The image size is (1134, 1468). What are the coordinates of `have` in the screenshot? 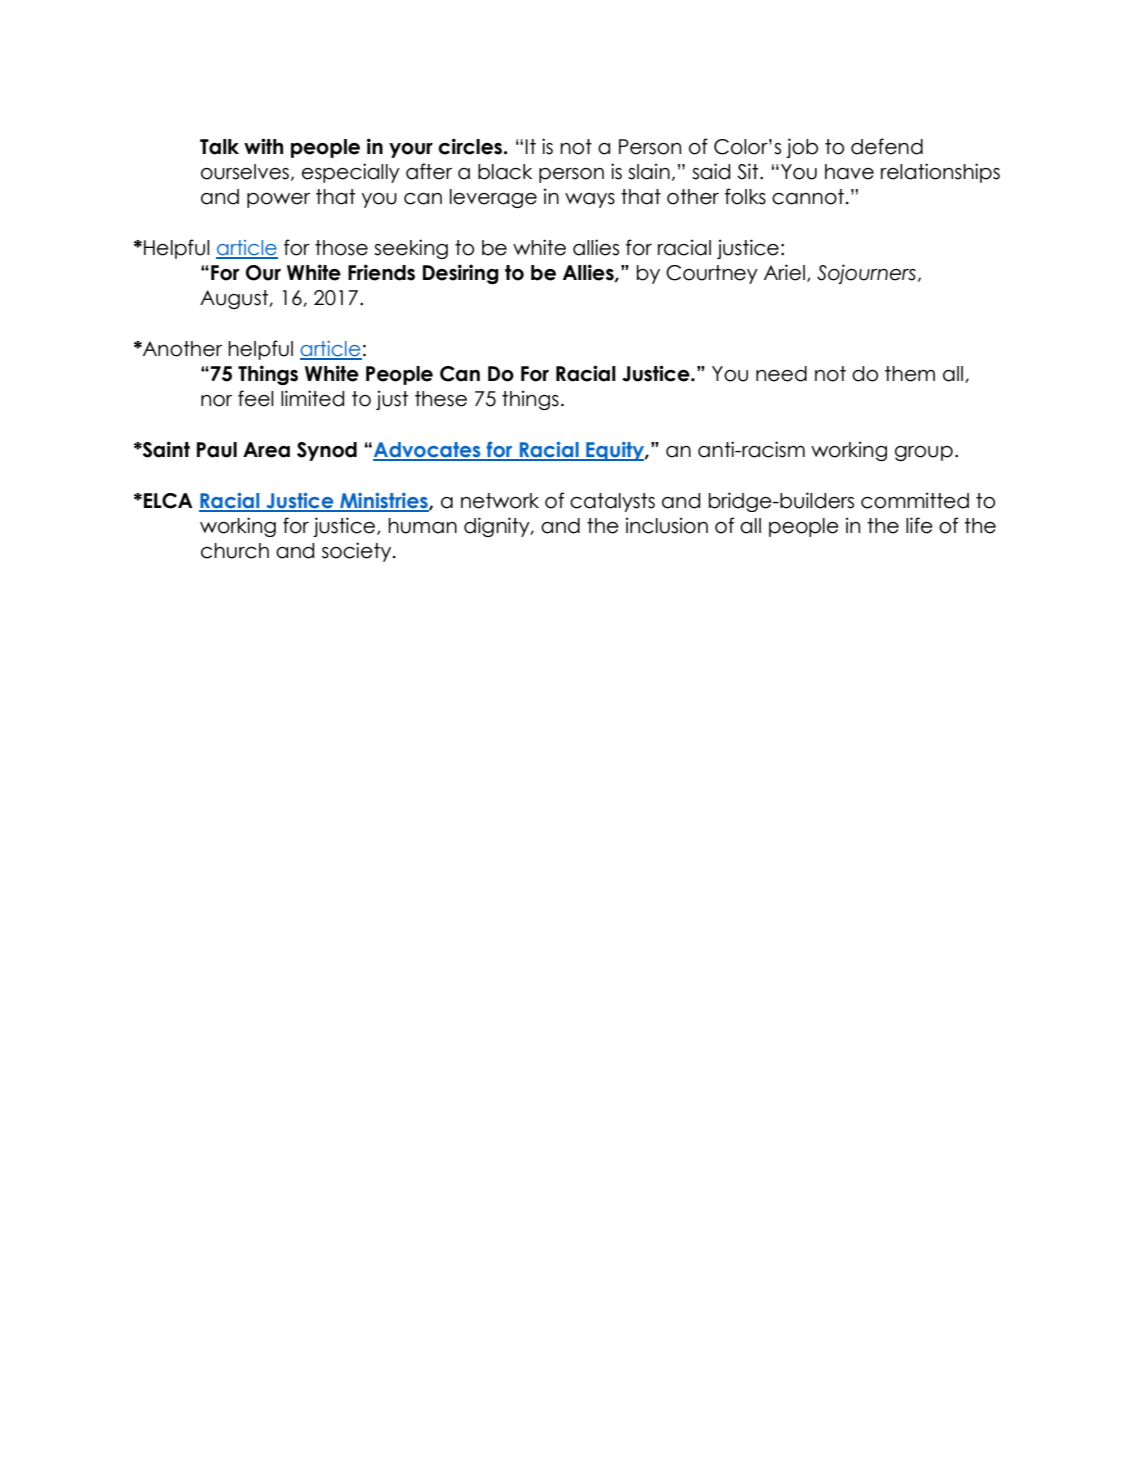 It's located at (849, 172).
